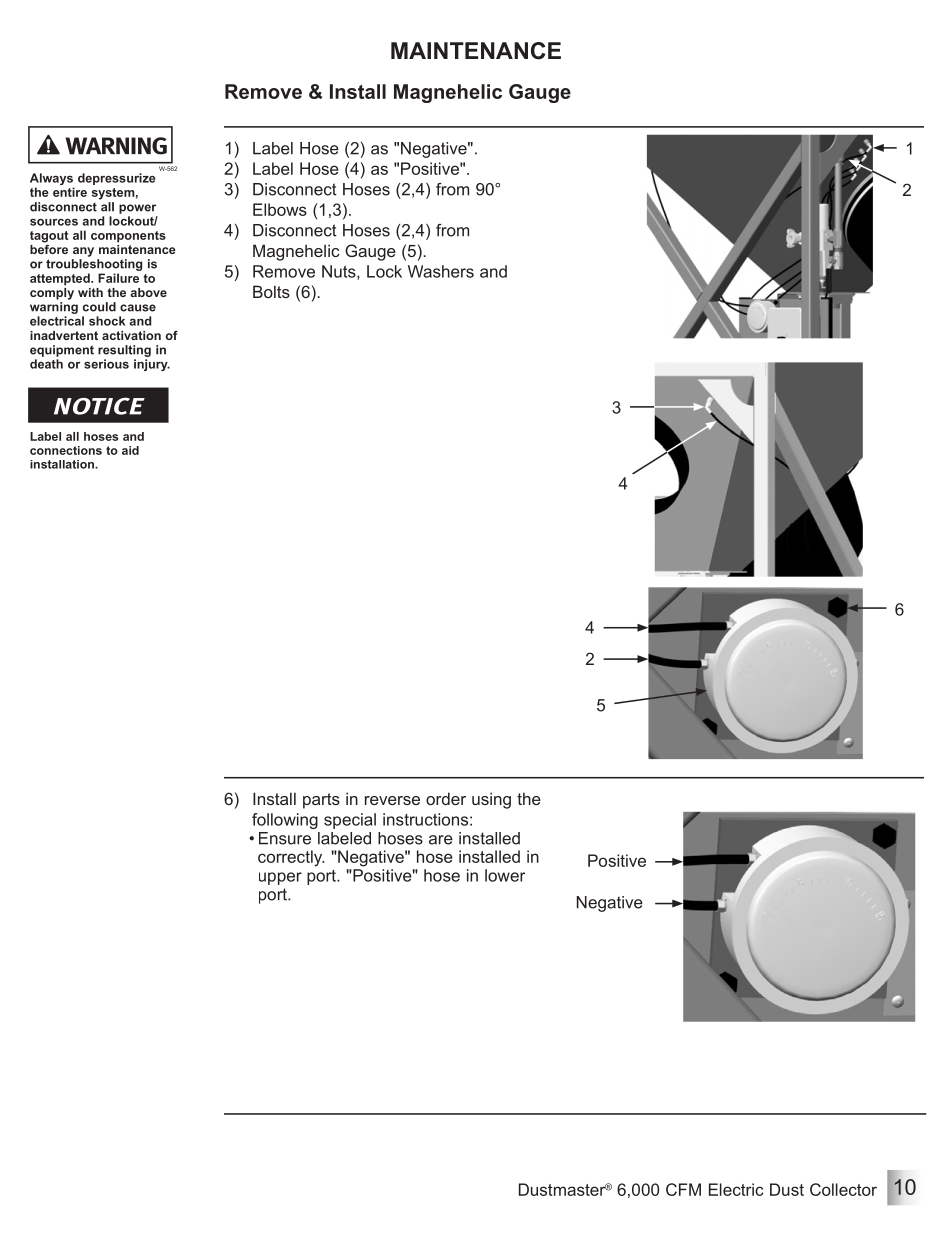 The width and height of the screenshot is (952, 1233). What do you see at coordinates (843, 1189) in the screenshot?
I see `Collector` at bounding box center [843, 1189].
